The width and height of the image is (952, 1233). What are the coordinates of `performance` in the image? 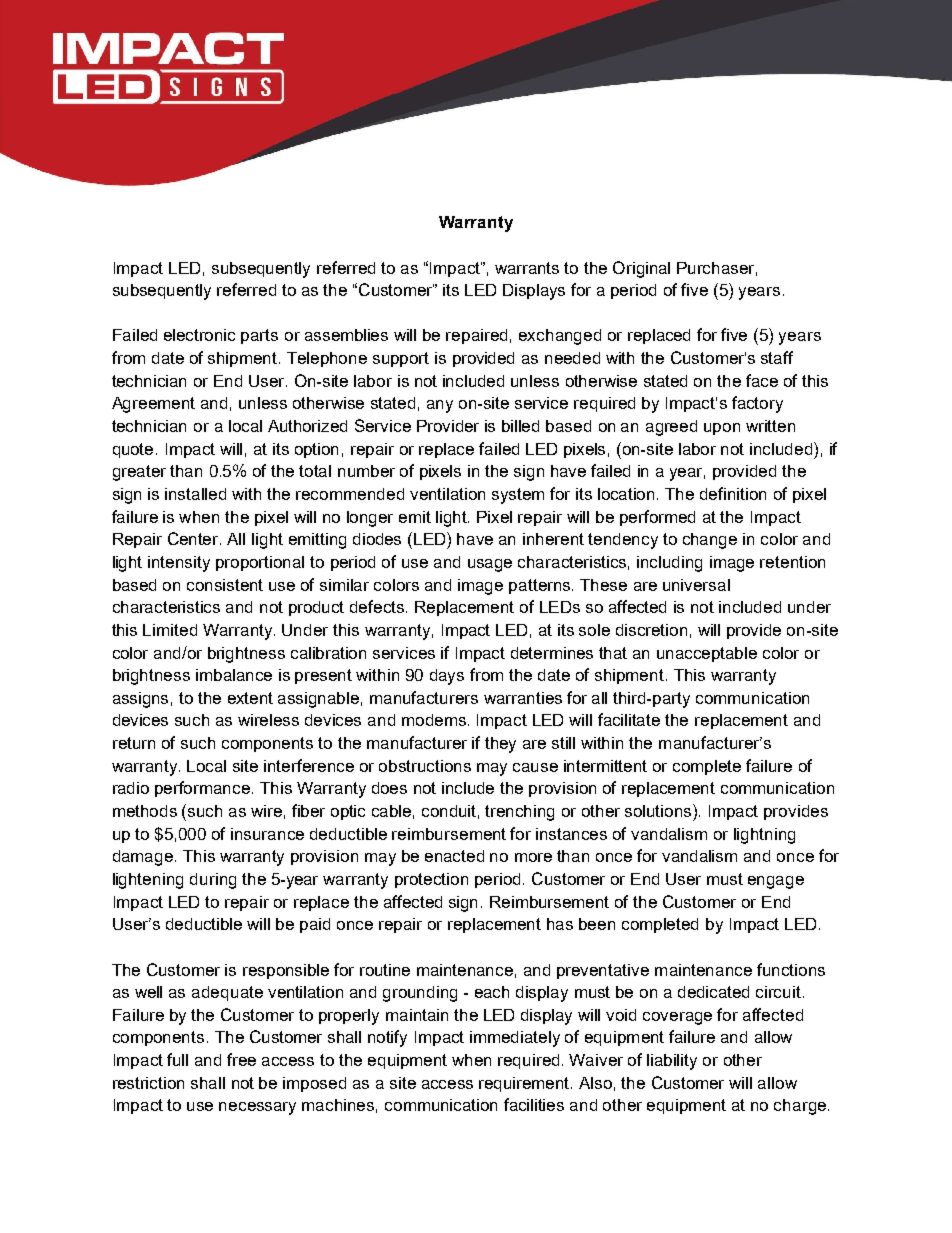 It's located at (204, 789).
